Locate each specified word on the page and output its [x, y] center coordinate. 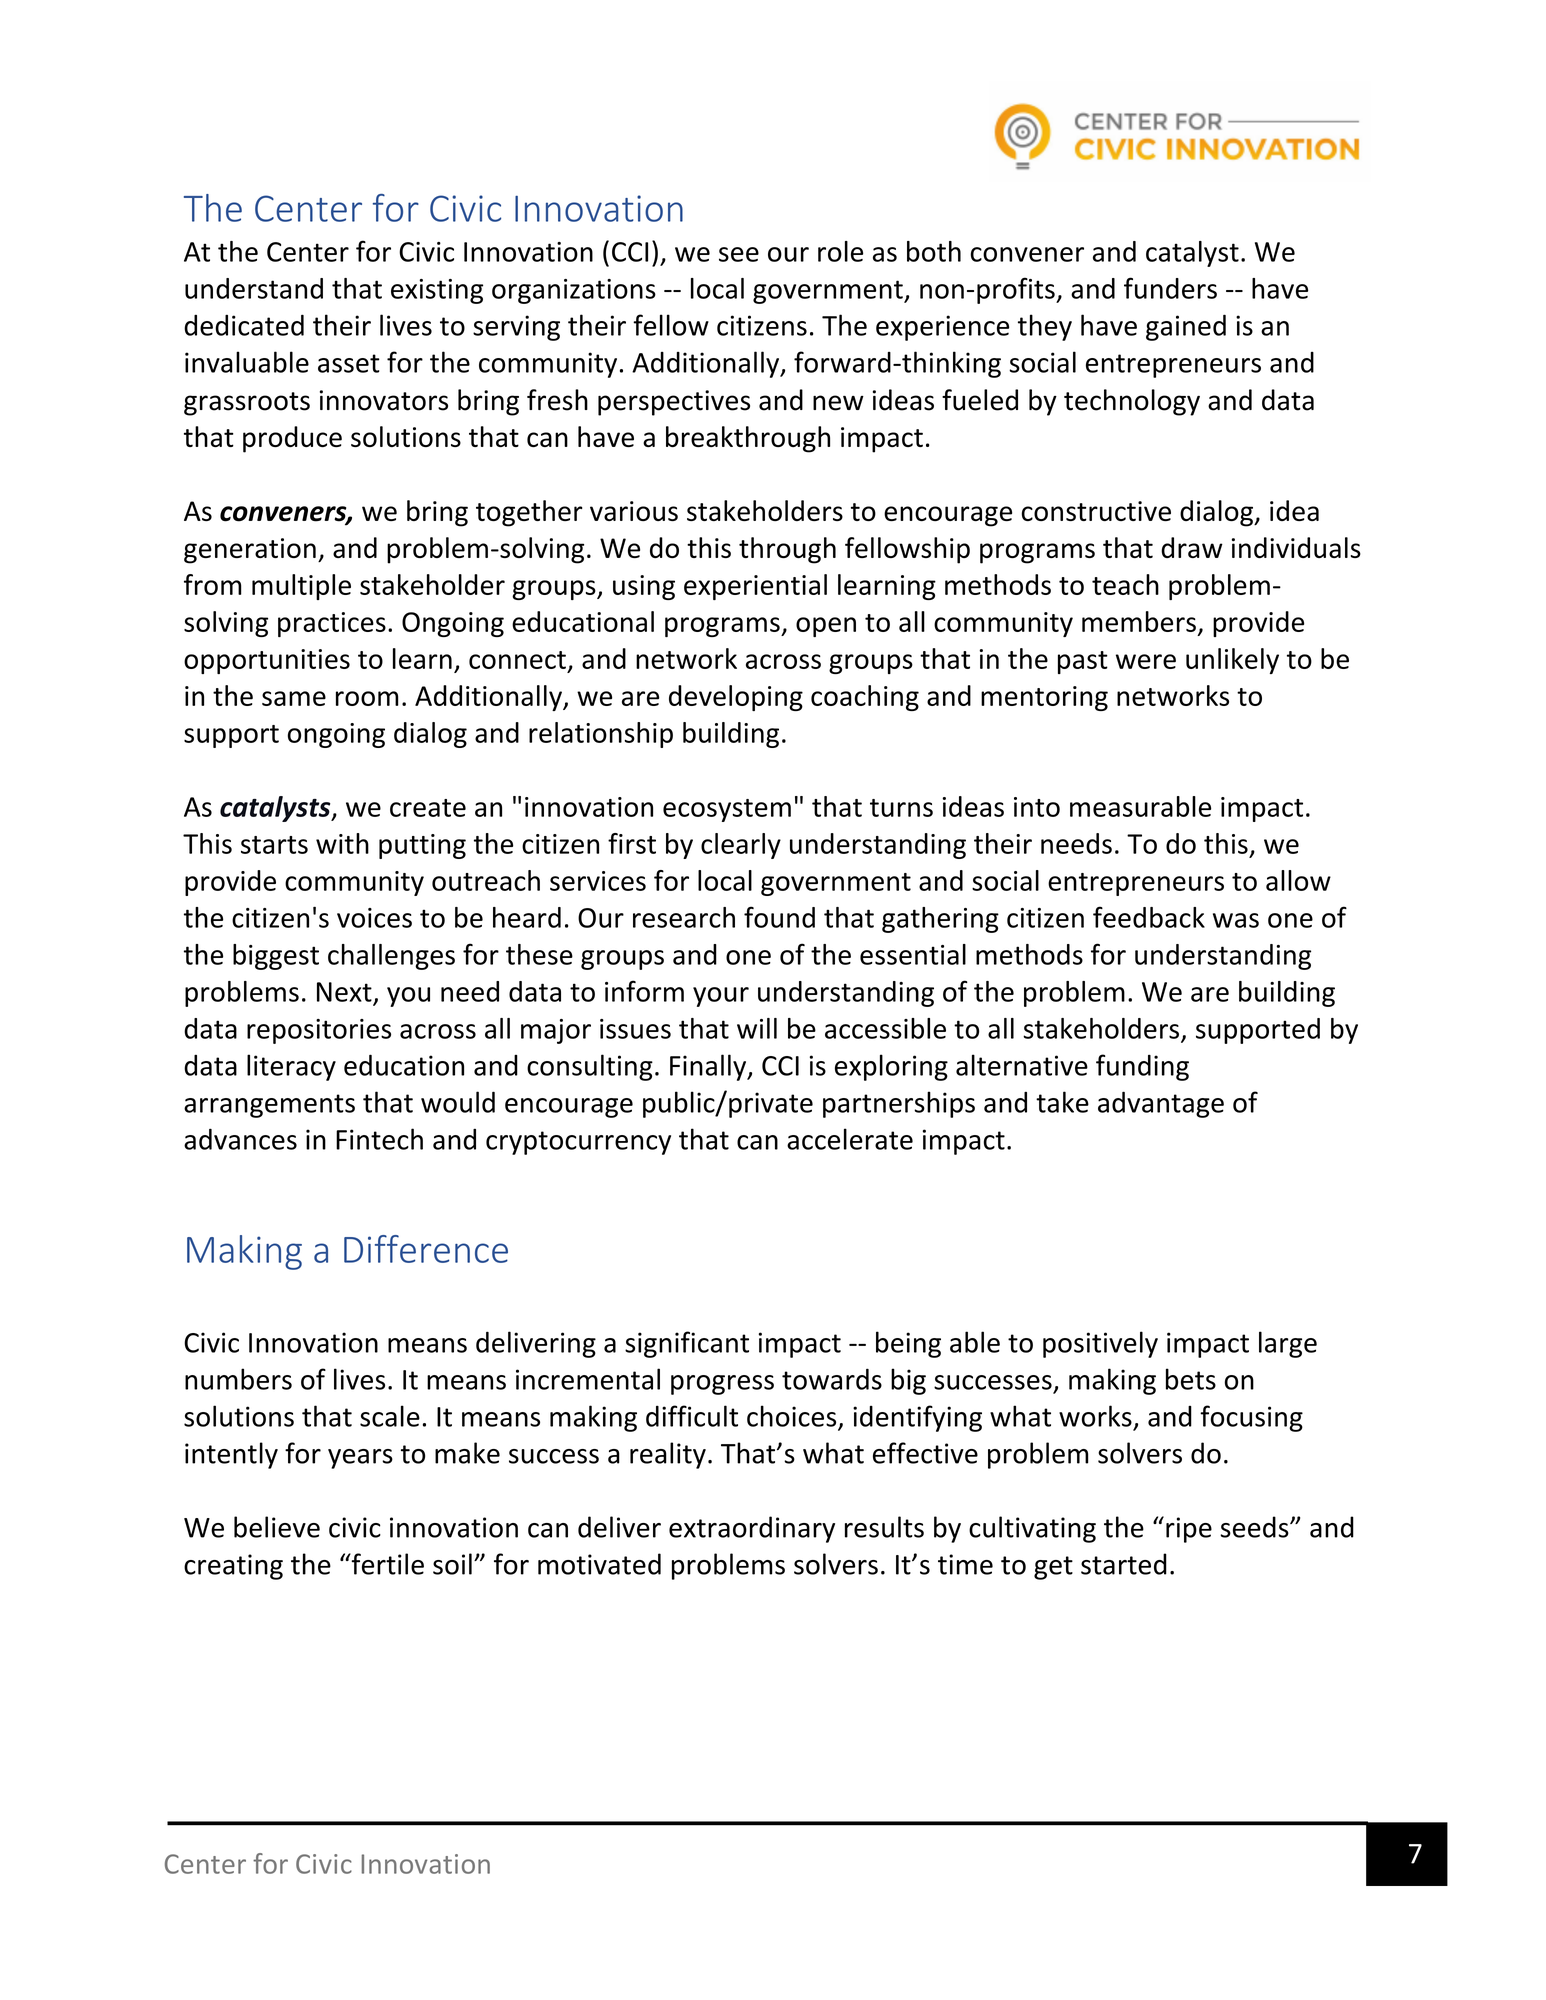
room [367, 698]
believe [277, 1527]
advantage [1161, 1104]
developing [736, 698]
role [840, 251]
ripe [1189, 1530]
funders [1170, 288]
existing [437, 291]
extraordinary [752, 1529]
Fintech [379, 1139]
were [1146, 661]
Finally [709, 1067]
